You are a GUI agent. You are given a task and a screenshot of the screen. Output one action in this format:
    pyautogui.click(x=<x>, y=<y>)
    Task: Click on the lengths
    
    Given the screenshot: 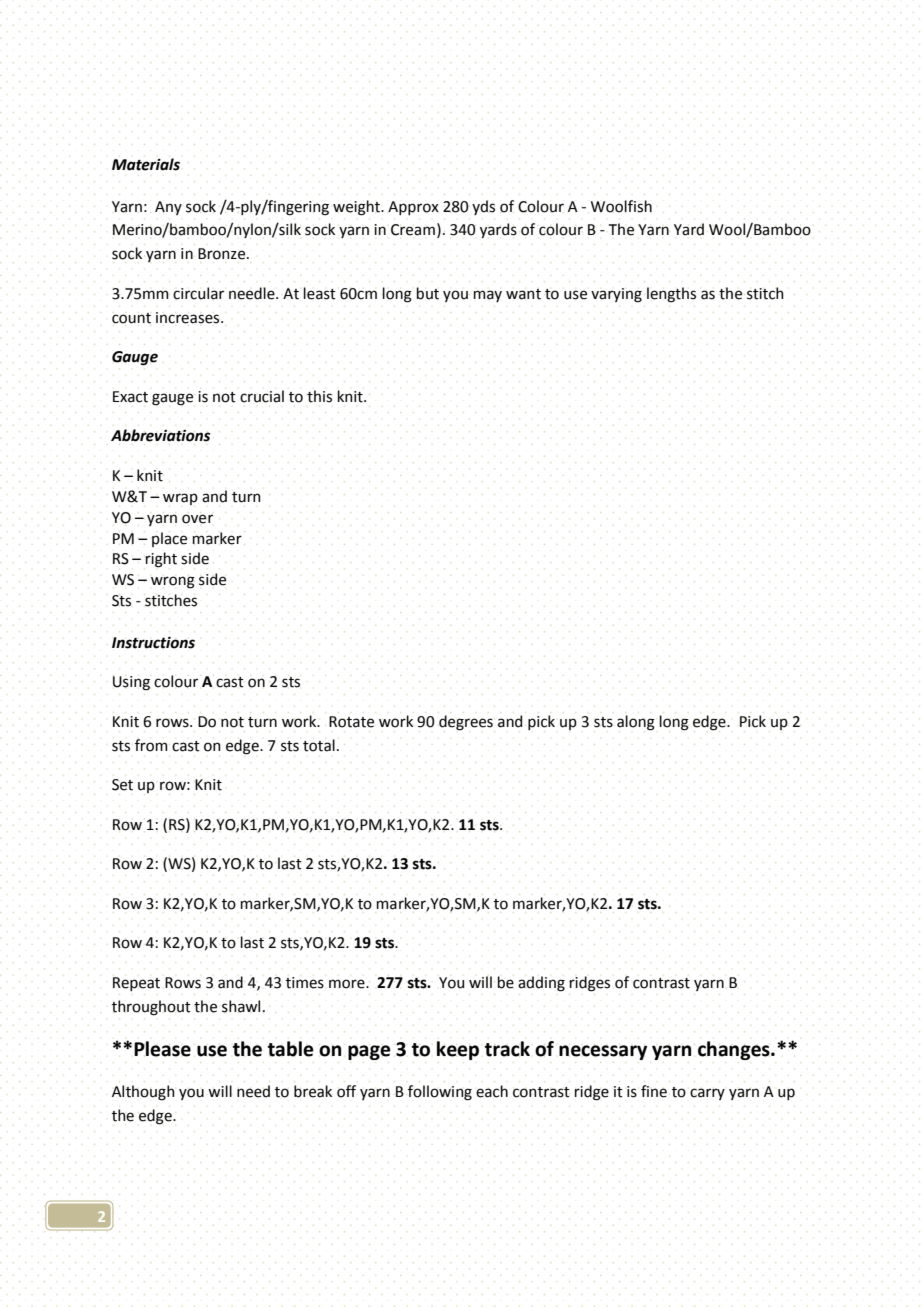 What is the action you would take?
    pyautogui.click(x=671, y=295)
